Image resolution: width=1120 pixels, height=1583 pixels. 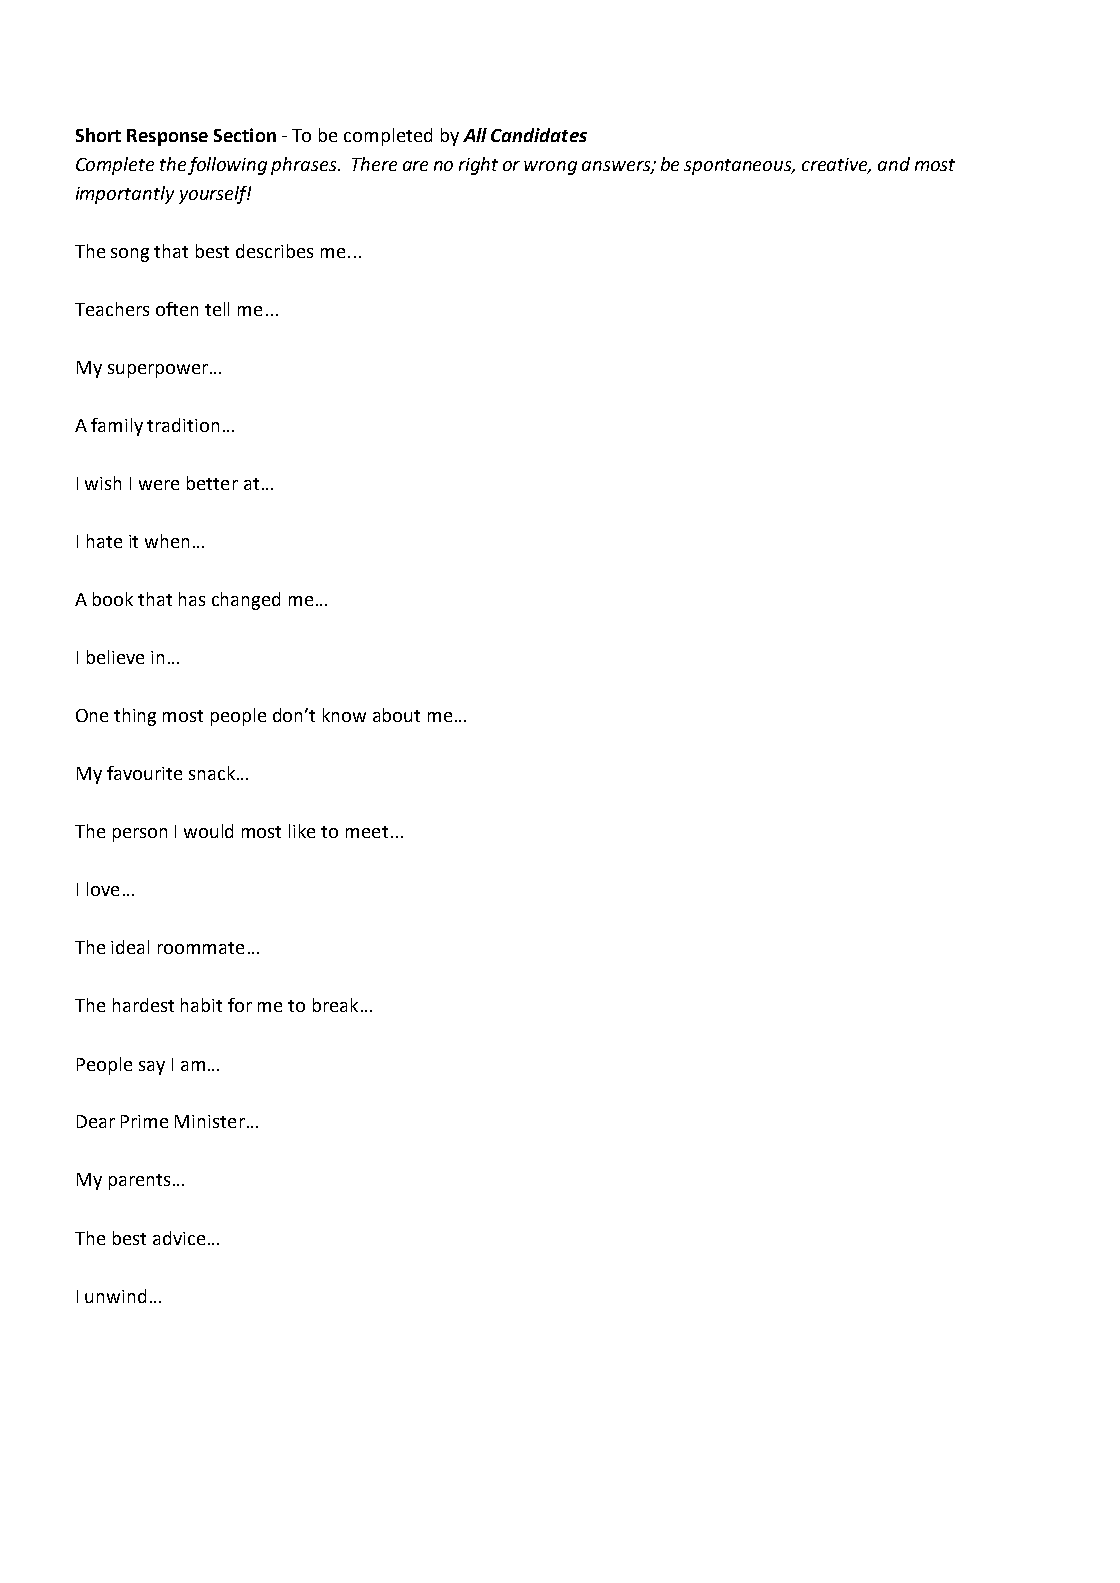 What do you see at coordinates (210, 1121) in the screenshot?
I see `Minister` at bounding box center [210, 1121].
